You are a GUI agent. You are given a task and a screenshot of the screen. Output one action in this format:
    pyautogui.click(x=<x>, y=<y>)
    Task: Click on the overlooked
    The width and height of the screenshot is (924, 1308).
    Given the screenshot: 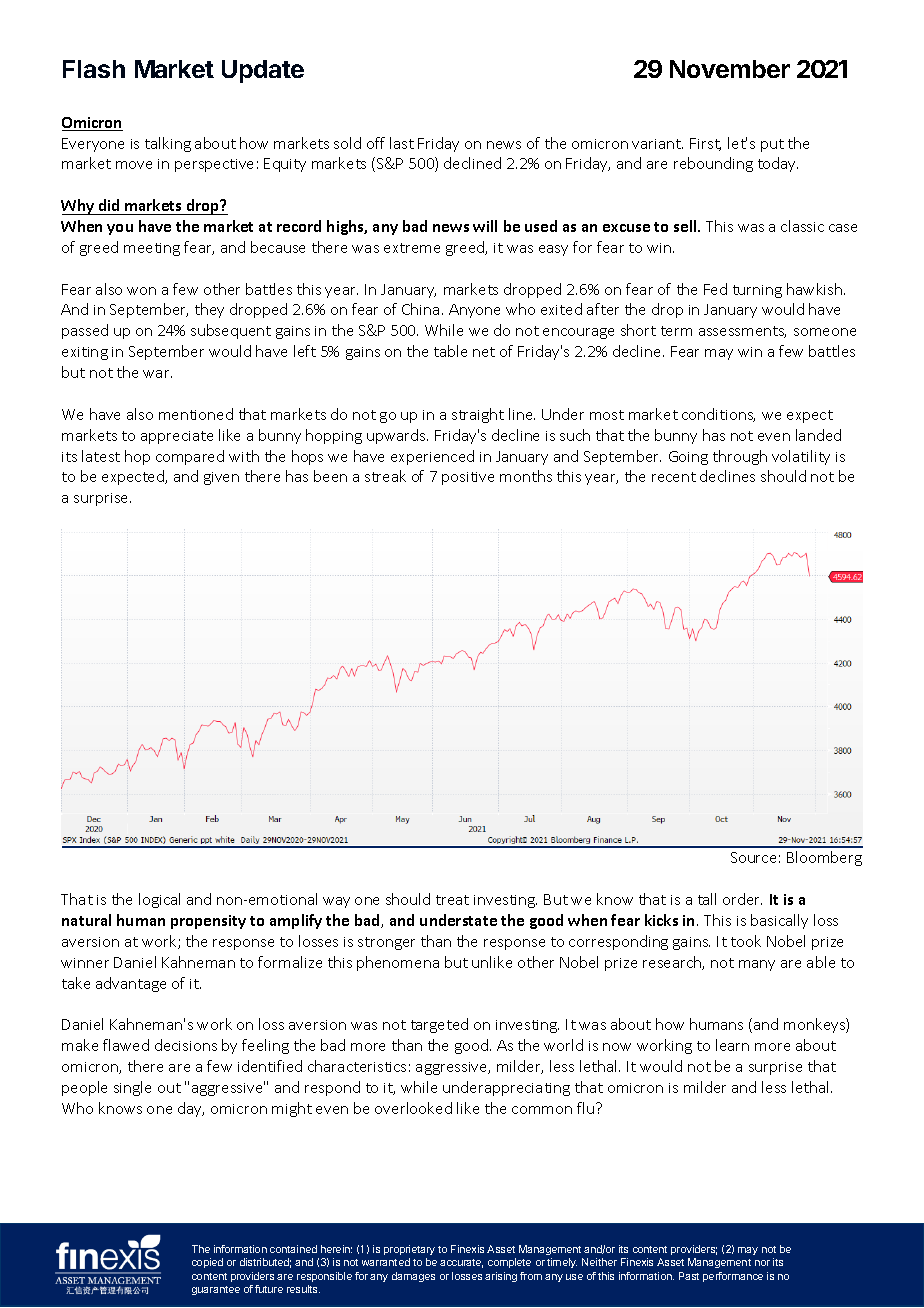 What is the action you would take?
    pyautogui.click(x=413, y=1108)
